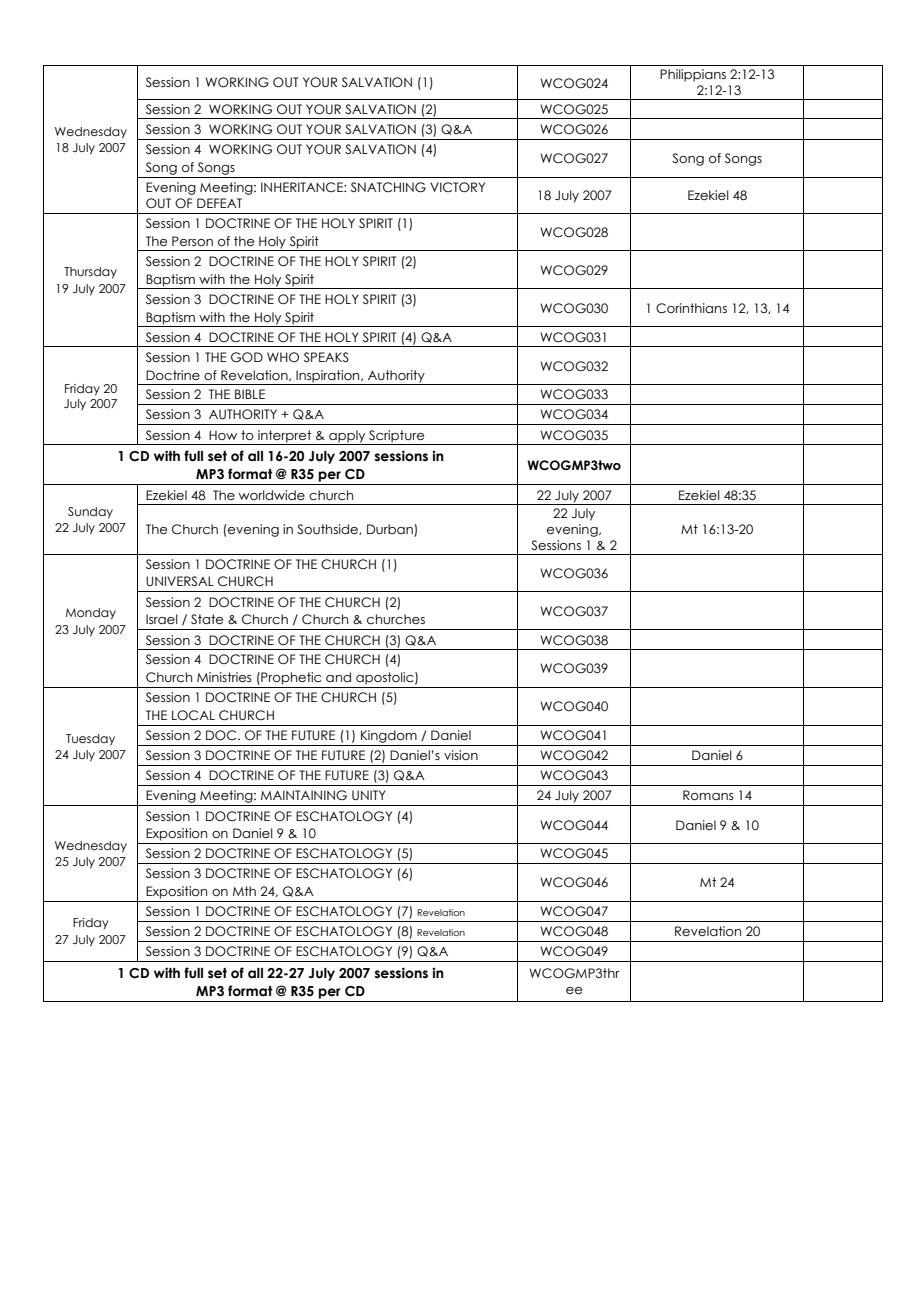 This image has height=1308, width=924. Describe the element at coordinates (244, 891) in the image. I see `Mth` at that location.
